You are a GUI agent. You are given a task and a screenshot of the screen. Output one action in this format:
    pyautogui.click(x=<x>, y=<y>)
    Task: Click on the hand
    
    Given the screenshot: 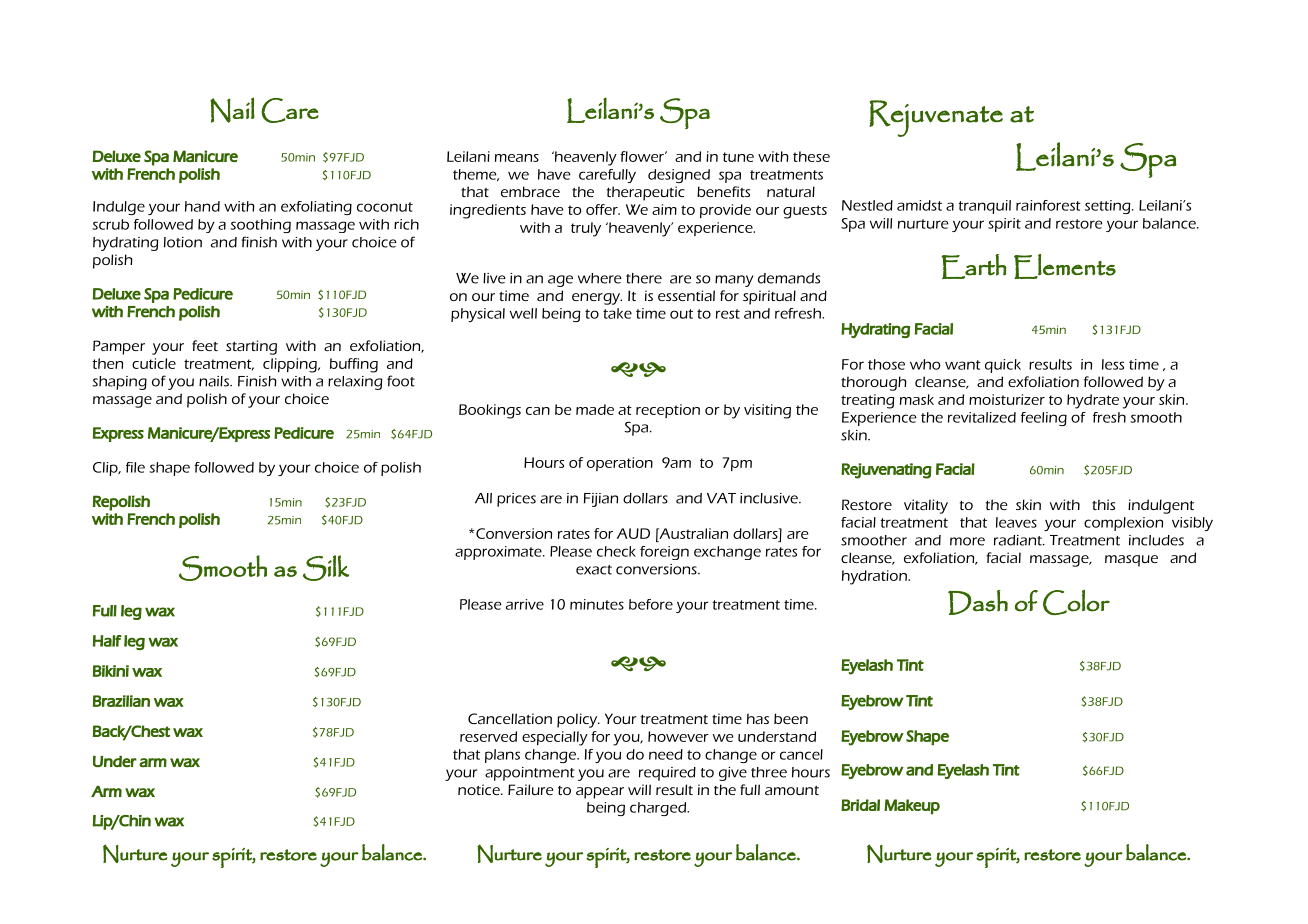 What is the action you would take?
    pyautogui.click(x=202, y=206)
